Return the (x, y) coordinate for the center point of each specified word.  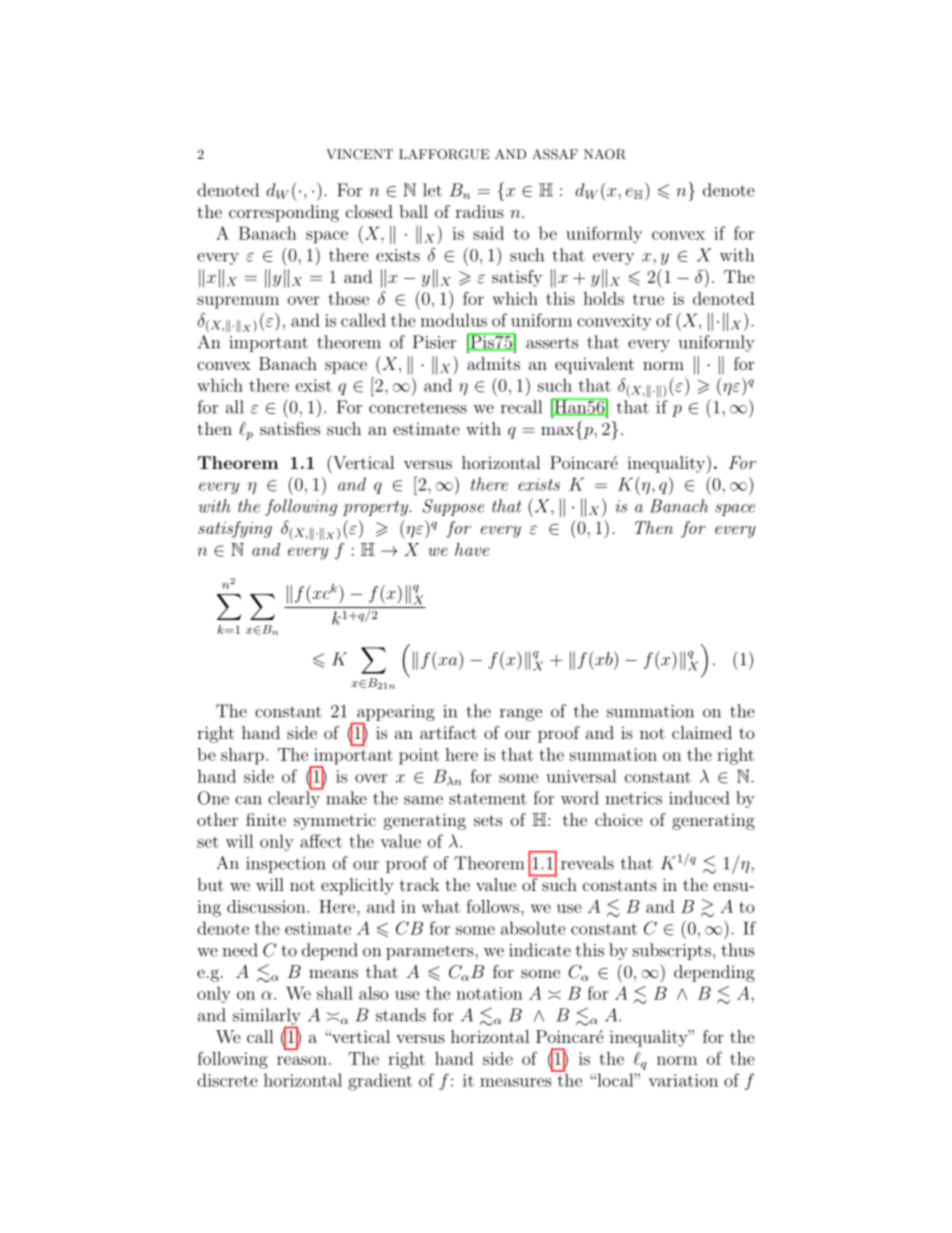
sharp (242, 756)
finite (266, 819)
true (648, 299)
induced (699, 798)
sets (488, 820)
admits (493, 363)
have (472, 549)
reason (302, 1060)
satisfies (290, 428)
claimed (702, 732)
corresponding (284, 213)
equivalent (594, 365)
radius (480, 211)
